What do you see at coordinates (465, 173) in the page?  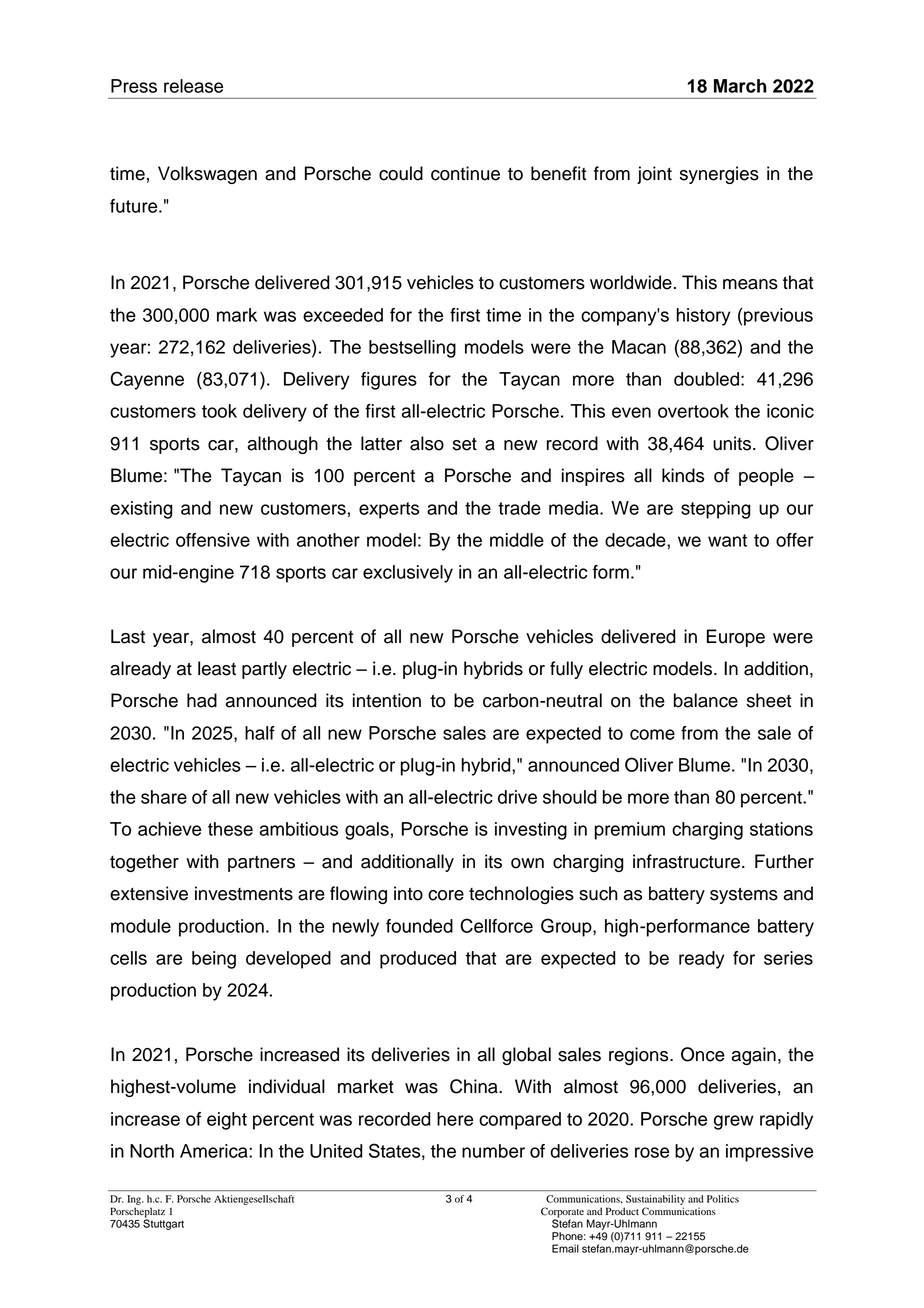 I see `continue` at bounding box center [465, 173].
